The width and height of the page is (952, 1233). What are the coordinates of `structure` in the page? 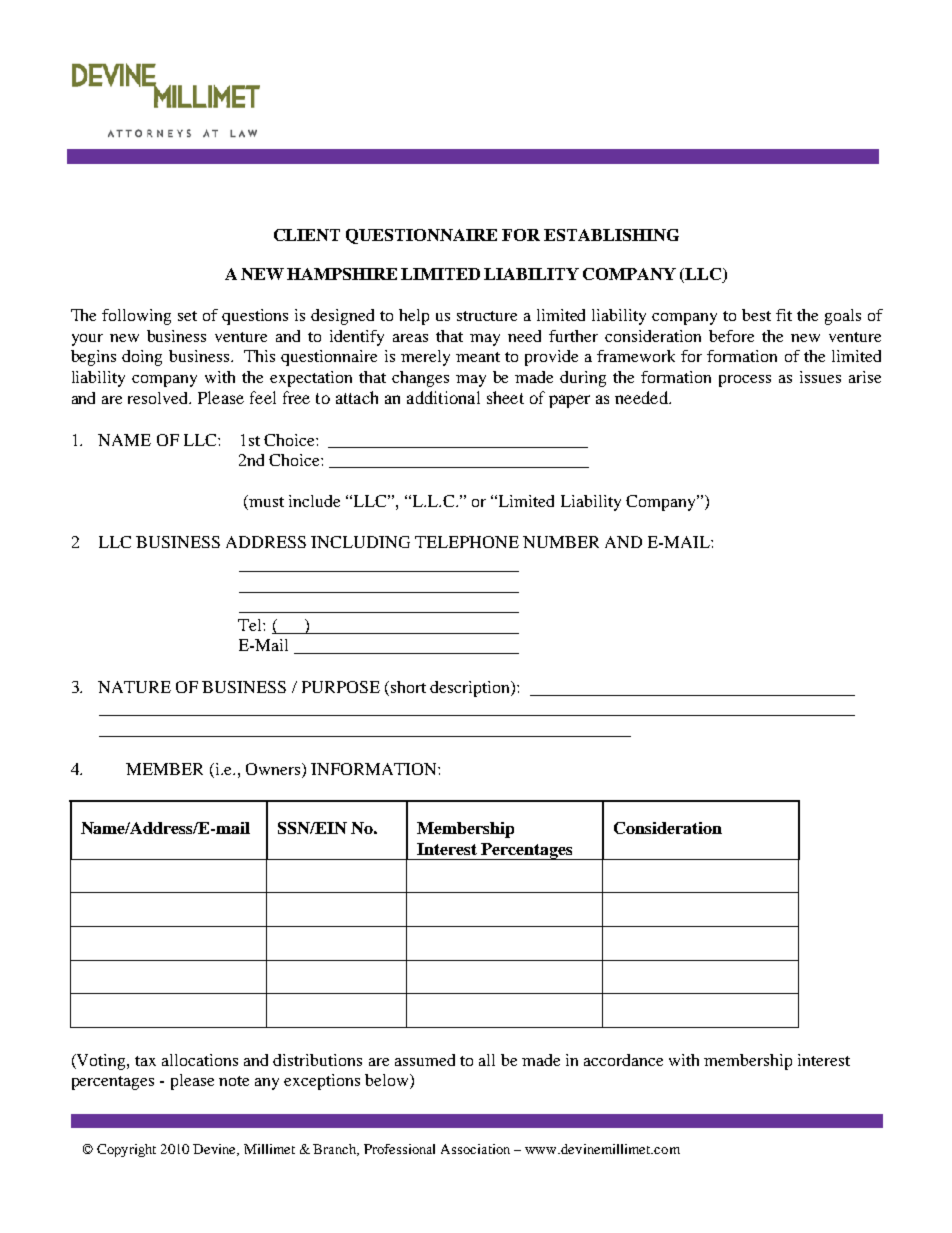 It's located at (487, 316).
